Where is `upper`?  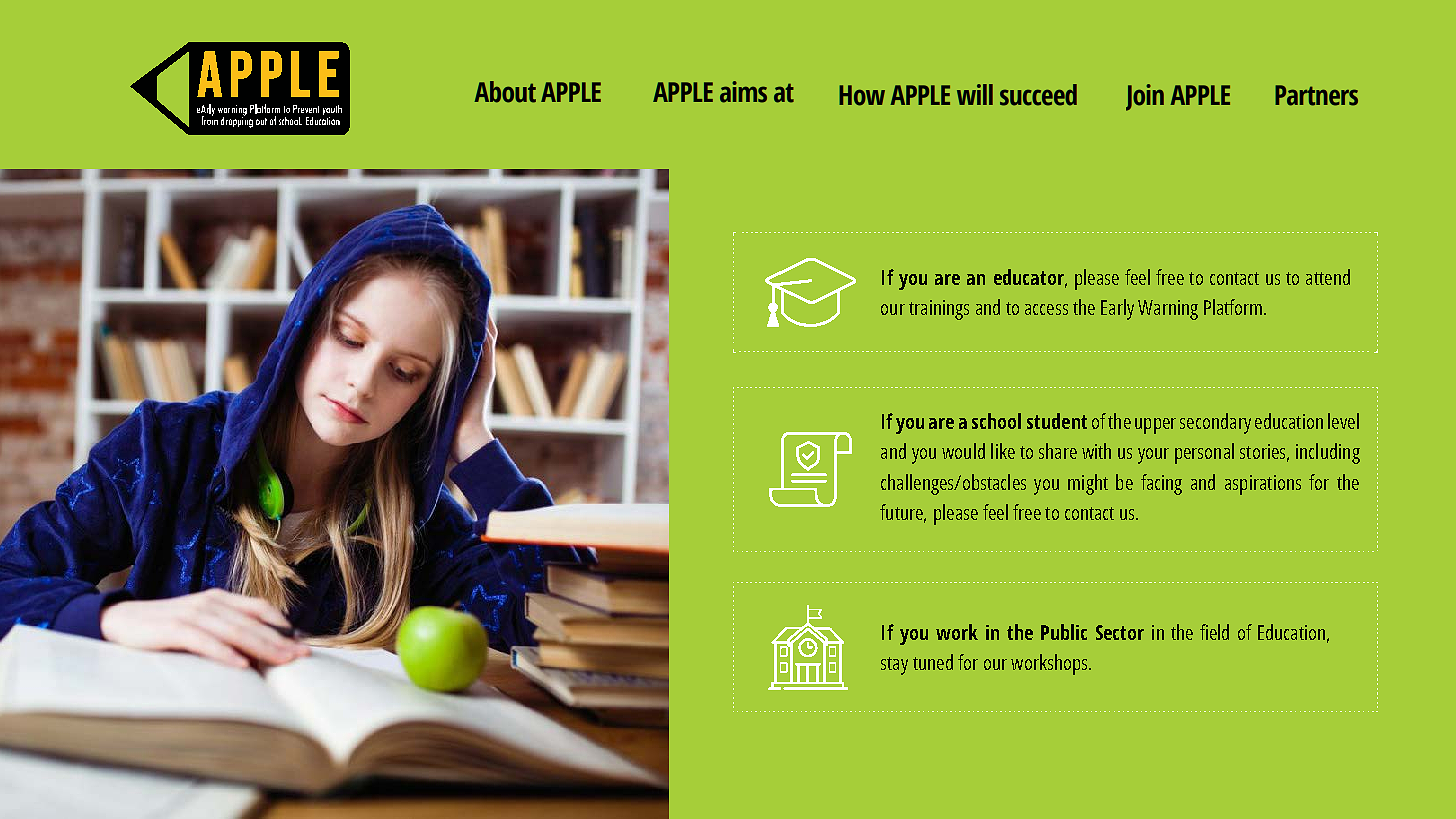 upper is located at coordinates (1155, 426).
